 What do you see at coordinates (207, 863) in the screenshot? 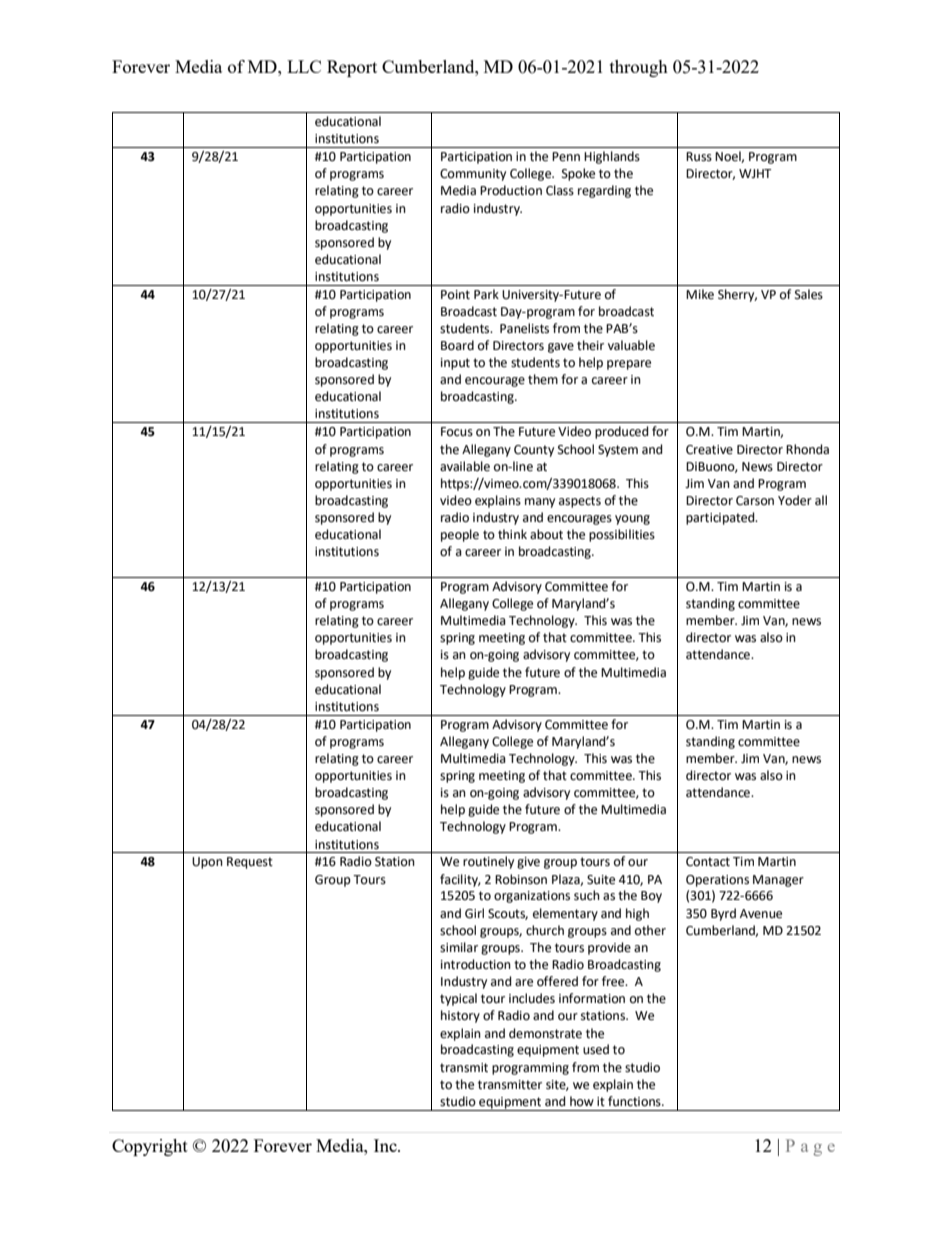
I see `Upon` at bounding box center [207, 863].
